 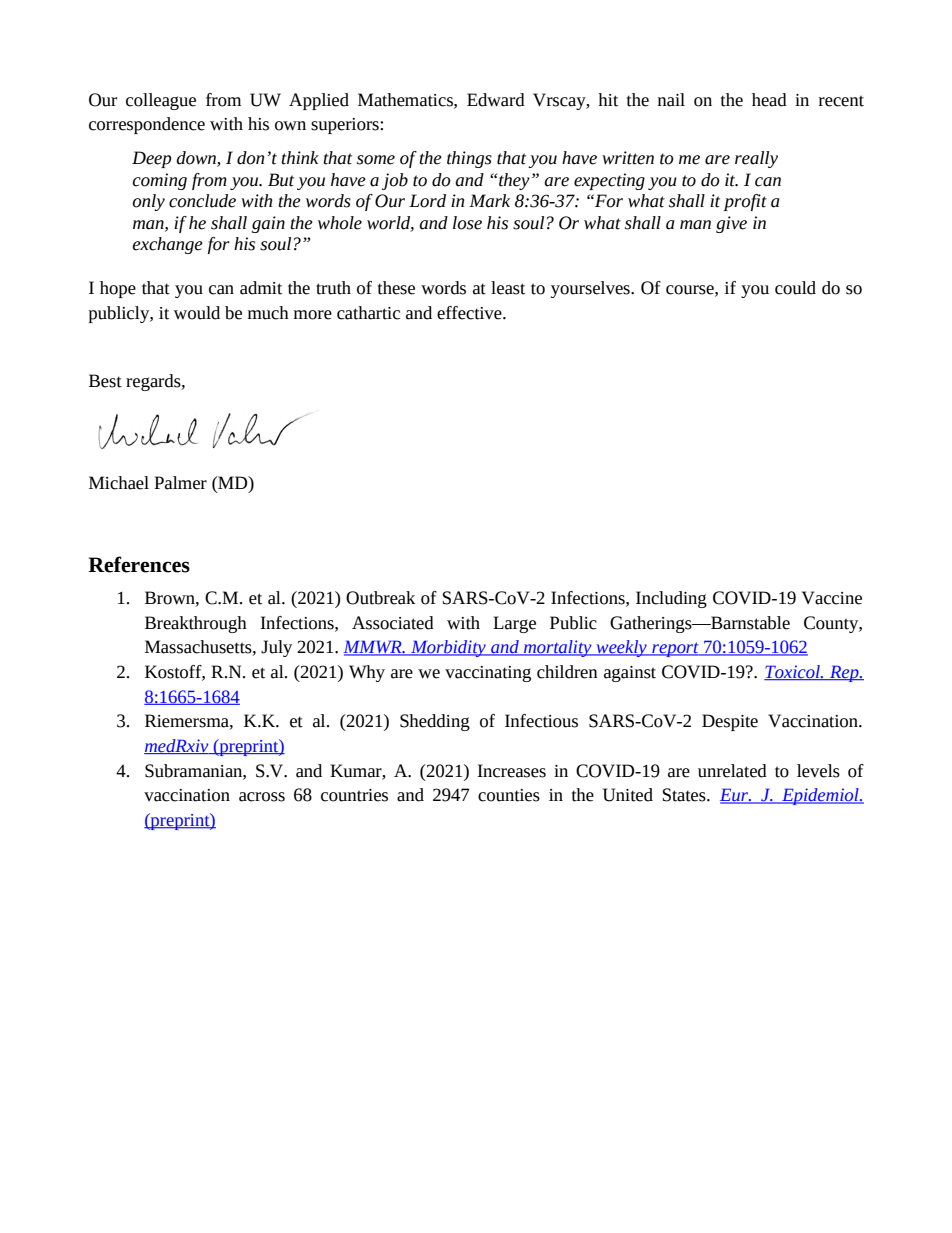 I want to click on Breakthrough, so click(x=196, y=624).
